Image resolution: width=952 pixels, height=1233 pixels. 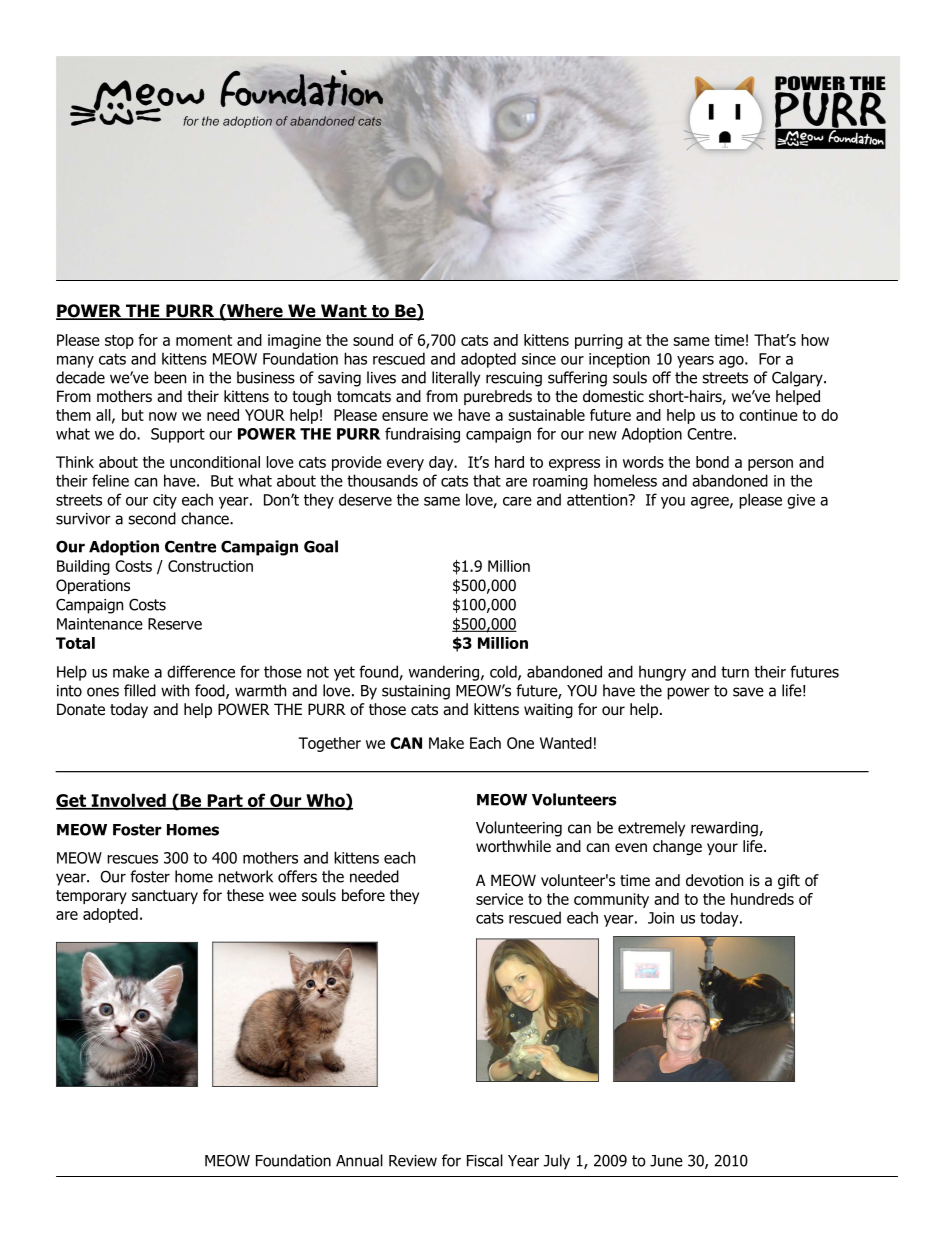 I want to click on service, so click(x=499, y=899).
